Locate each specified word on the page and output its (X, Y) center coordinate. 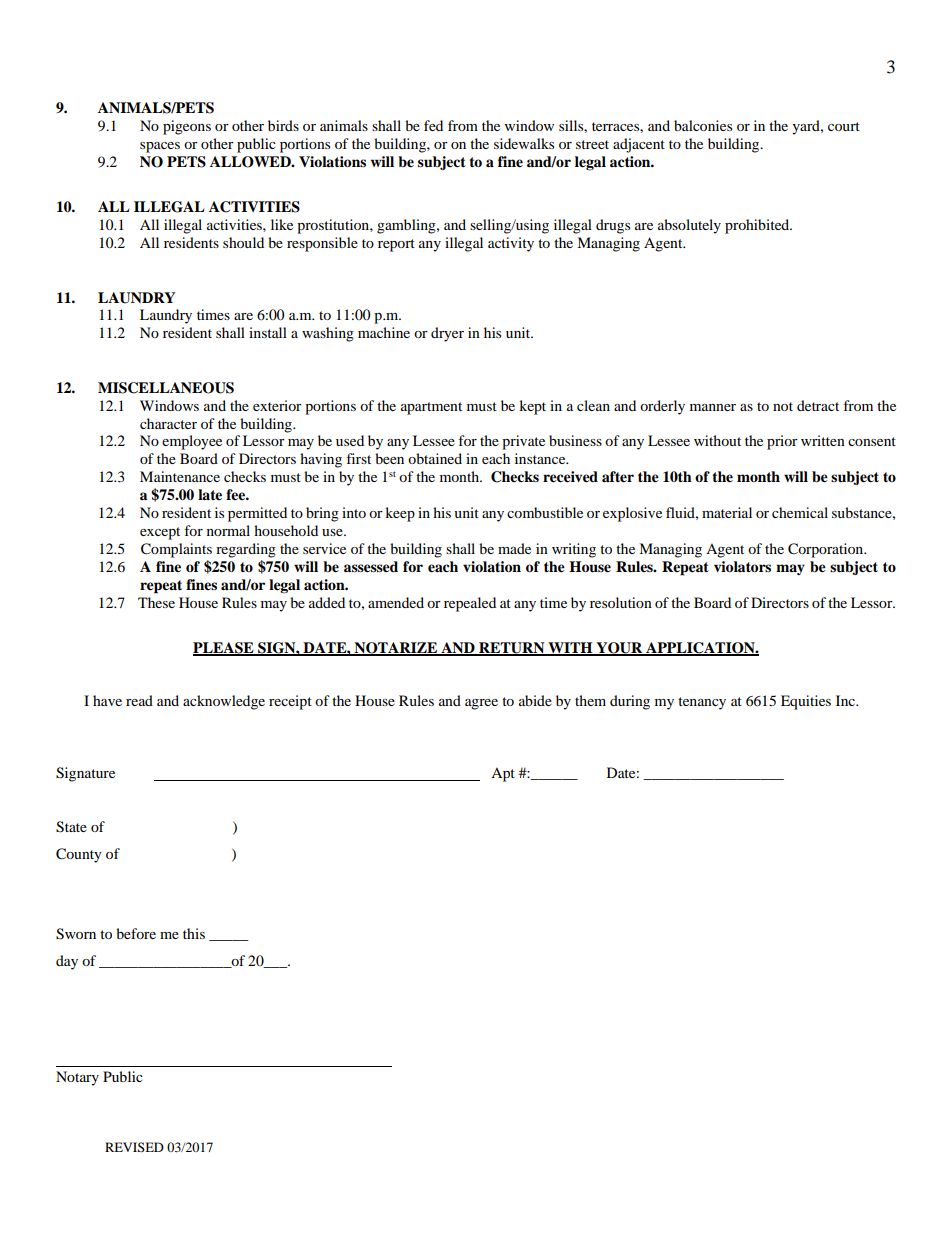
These (156, 602)
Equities (806, 702)
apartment (431, 408)
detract (818, 405)
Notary (77, 1078)
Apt (503, 775)
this (194, 933)
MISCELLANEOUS (166, 388)
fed (433, 125)
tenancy (702, 703)
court (844, 126)
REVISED (134, 1147)
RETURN (512, 649)
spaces (160, 147)
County (79, 855)
